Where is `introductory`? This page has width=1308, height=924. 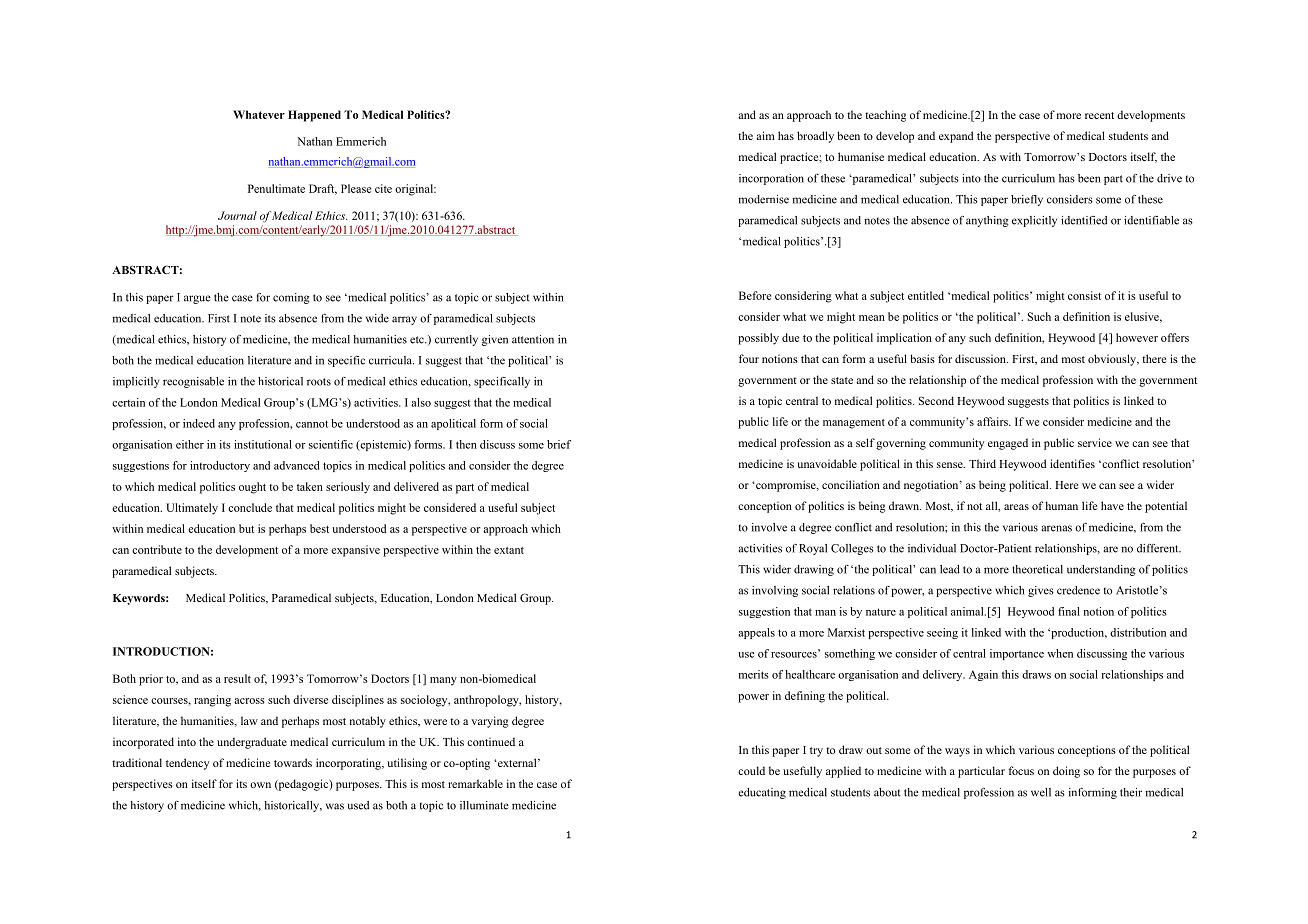 introductory is located at coordinates (220, 466).
